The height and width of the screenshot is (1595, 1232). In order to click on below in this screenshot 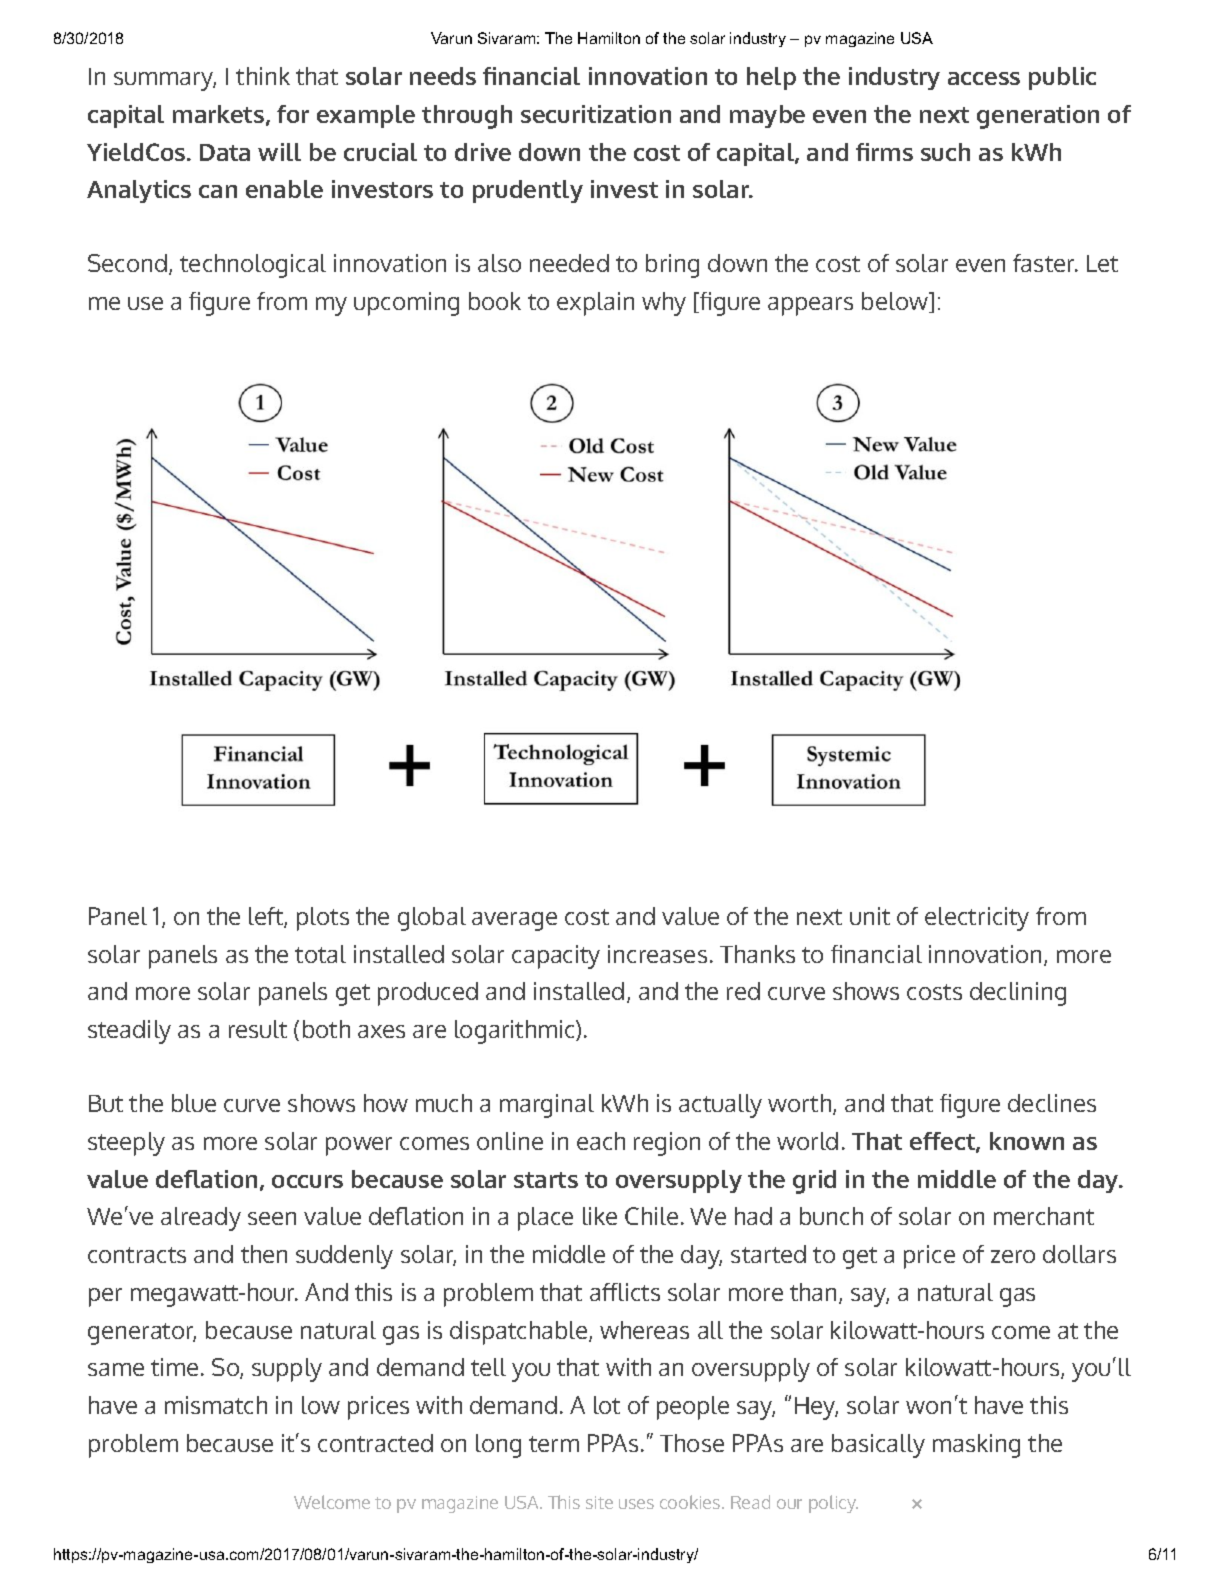, I will do `click(896, 302)`.
